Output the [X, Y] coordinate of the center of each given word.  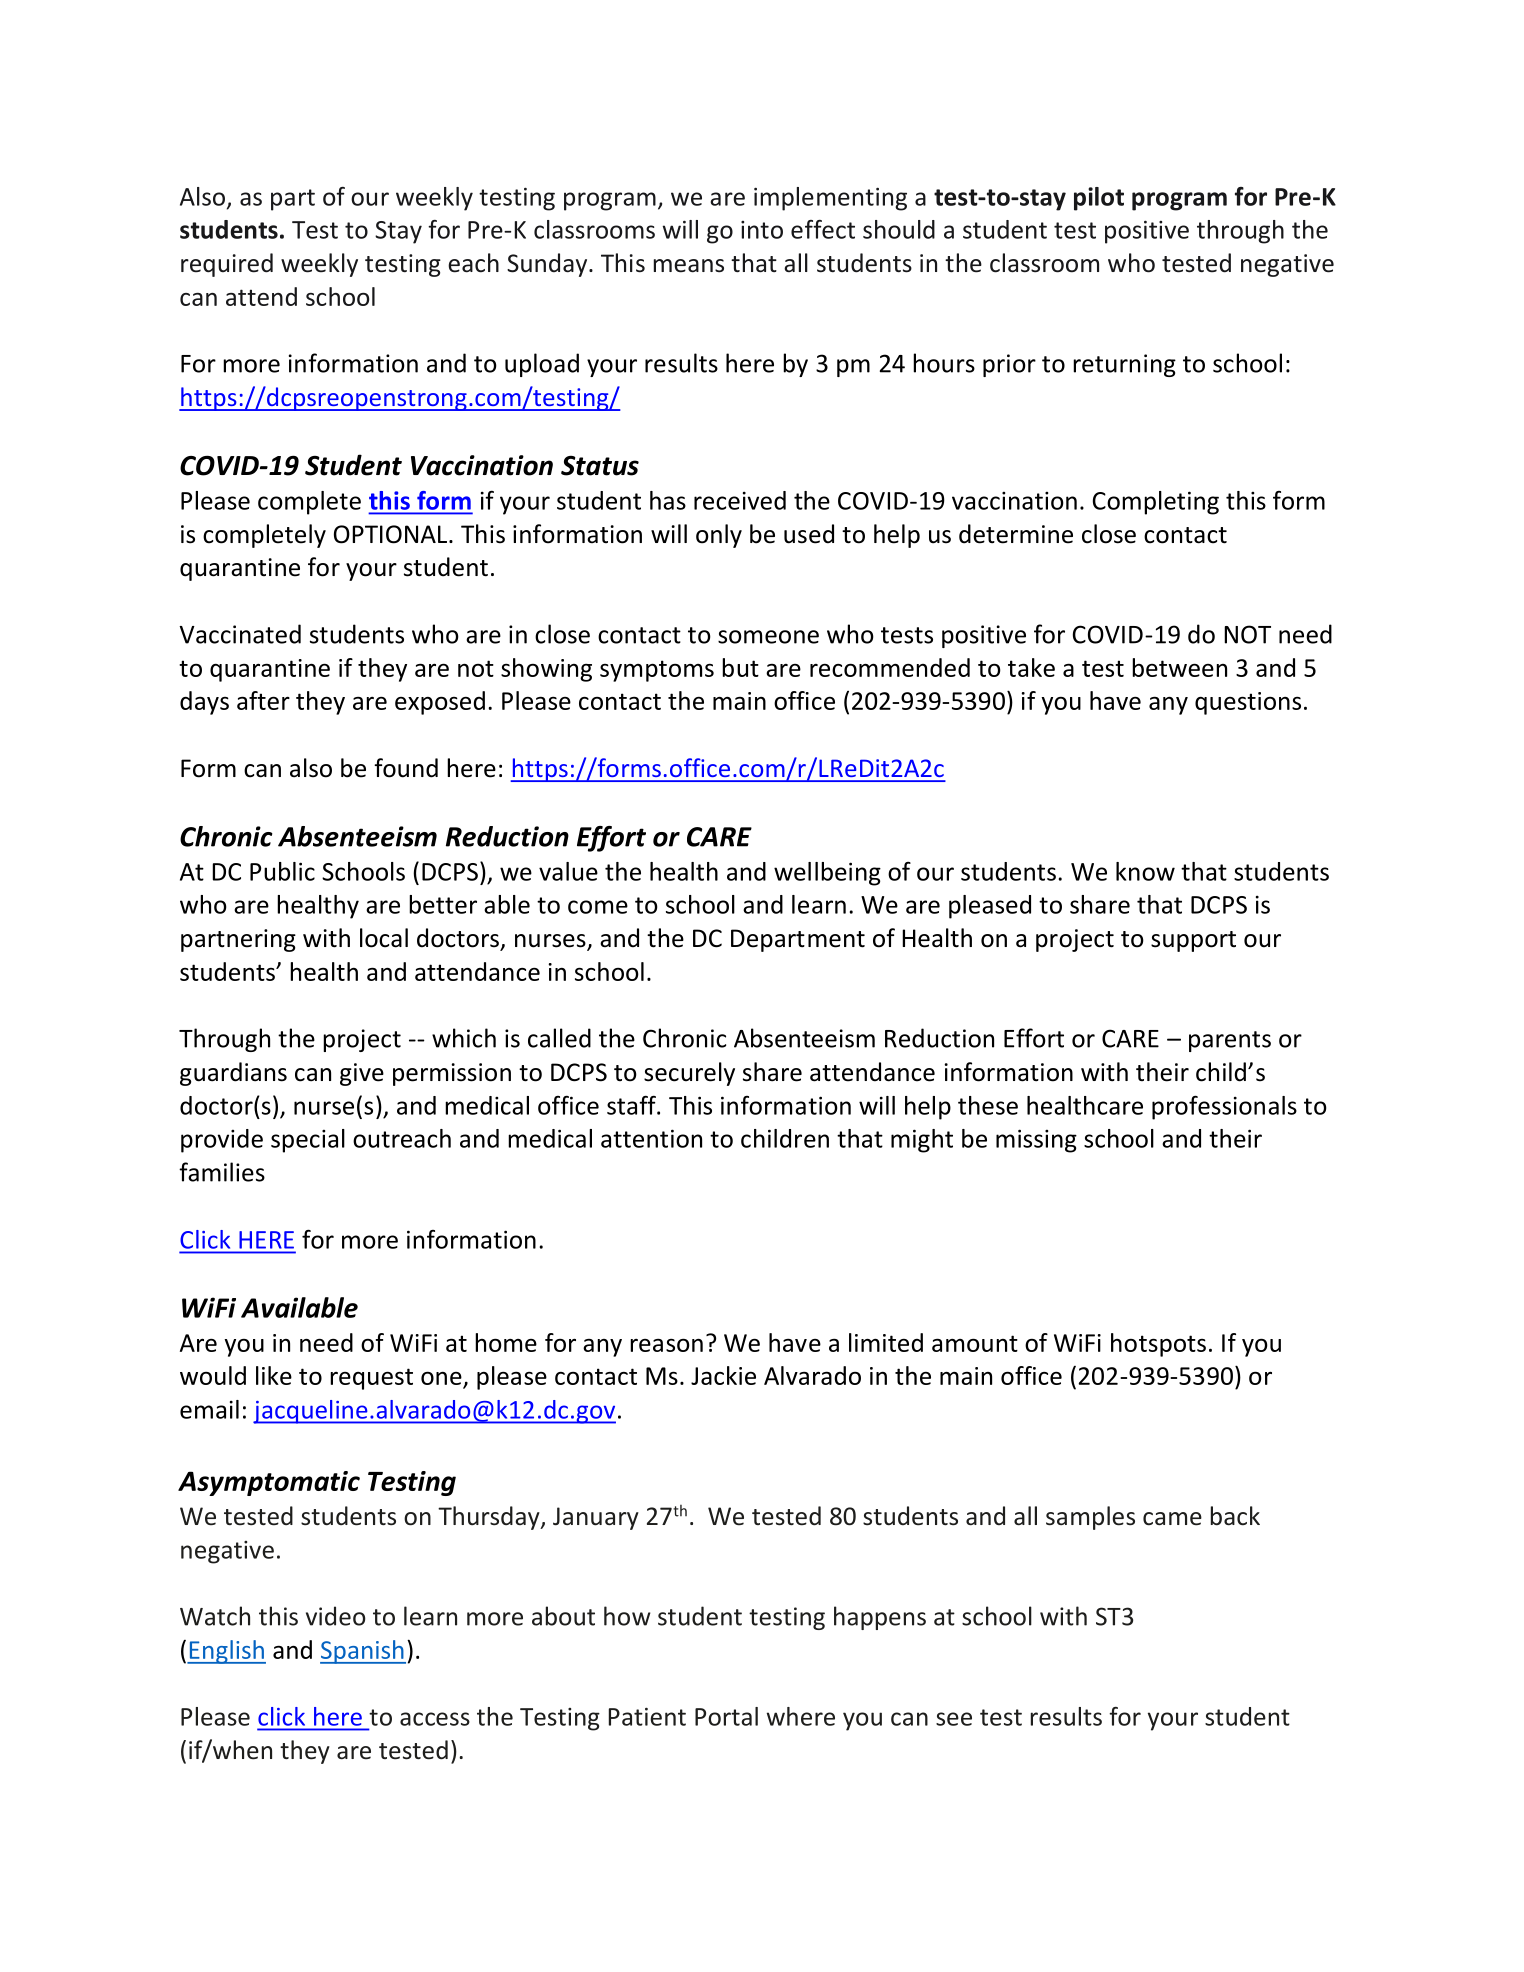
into [762, 230]
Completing [1156, 503]
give [362, 1074]
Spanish [363, 1652]
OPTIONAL [390, 534]
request [371, 1379]
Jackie [723, 1375]
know [1145, 871]
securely [689, 1074]
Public [282, 871]
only [719, 536]
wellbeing [827, 874]
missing [1036, 1141]
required [227, 265]
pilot [1099, 199]
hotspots [1158, 1345]
